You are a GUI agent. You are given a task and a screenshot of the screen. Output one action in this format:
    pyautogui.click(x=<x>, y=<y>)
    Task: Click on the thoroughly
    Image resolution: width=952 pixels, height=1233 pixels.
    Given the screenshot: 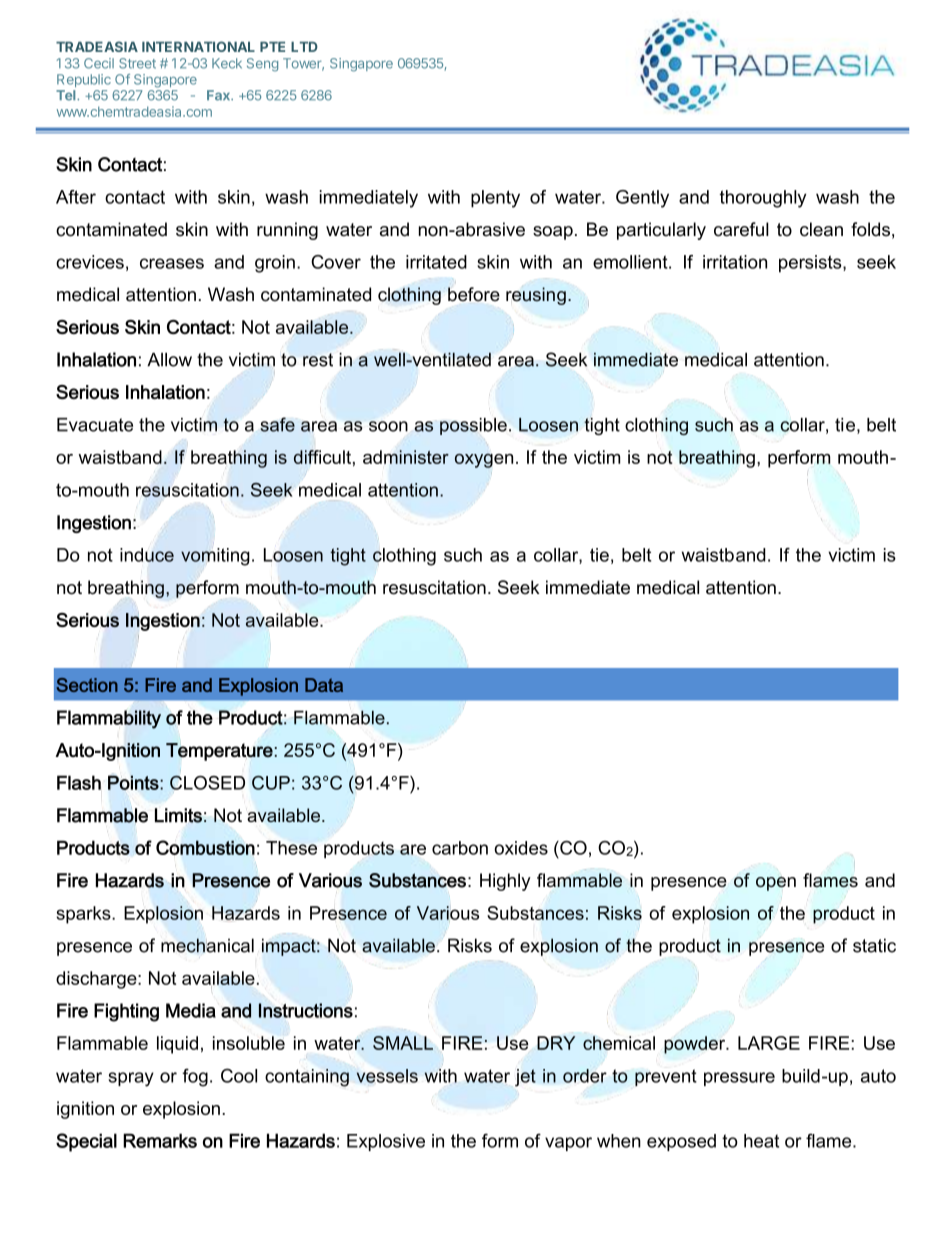 What is the action you would take?
    pyautogui.click(x=763, y=199)
